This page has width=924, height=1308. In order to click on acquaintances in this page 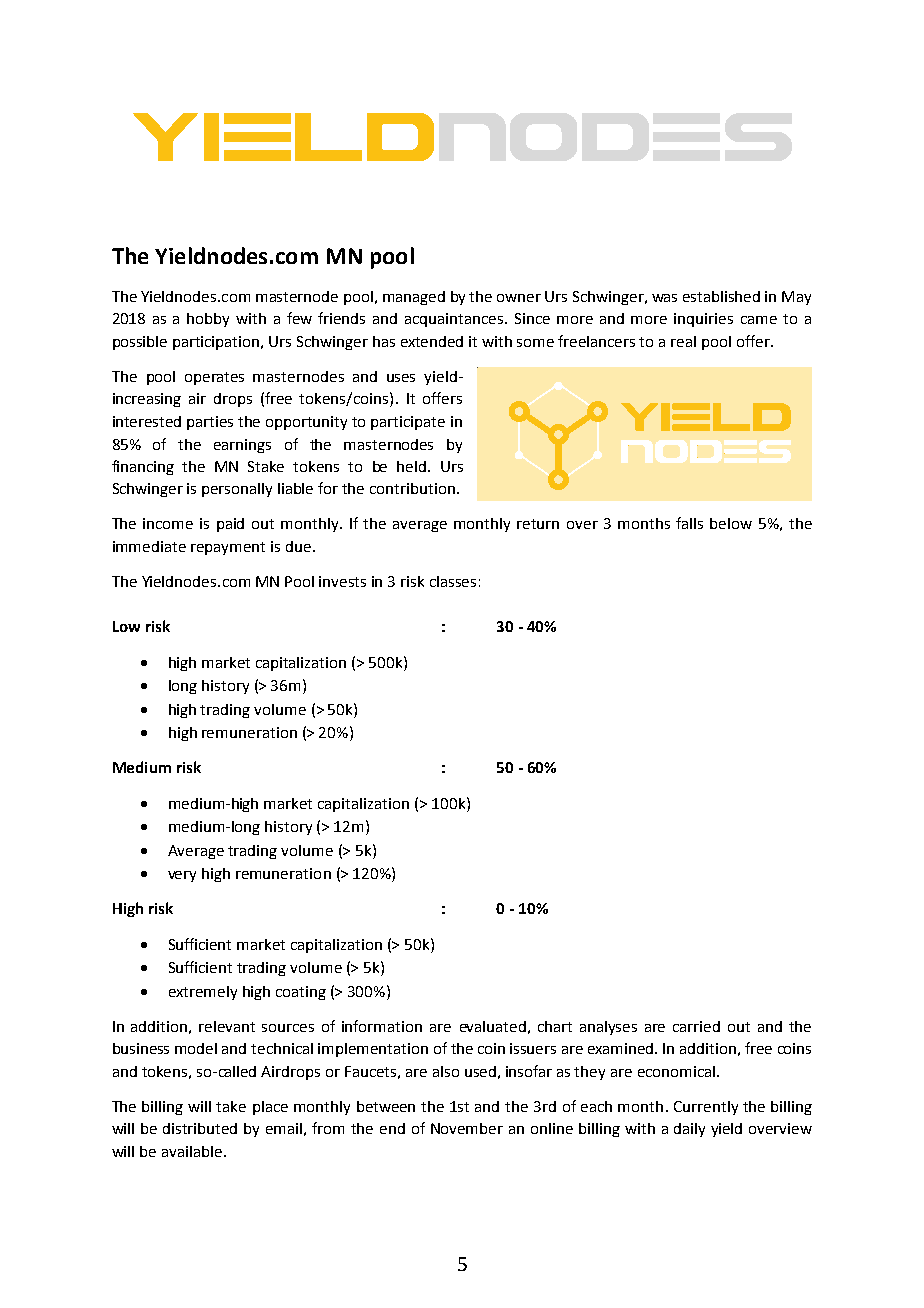, I will do `click(455, 320)`.
